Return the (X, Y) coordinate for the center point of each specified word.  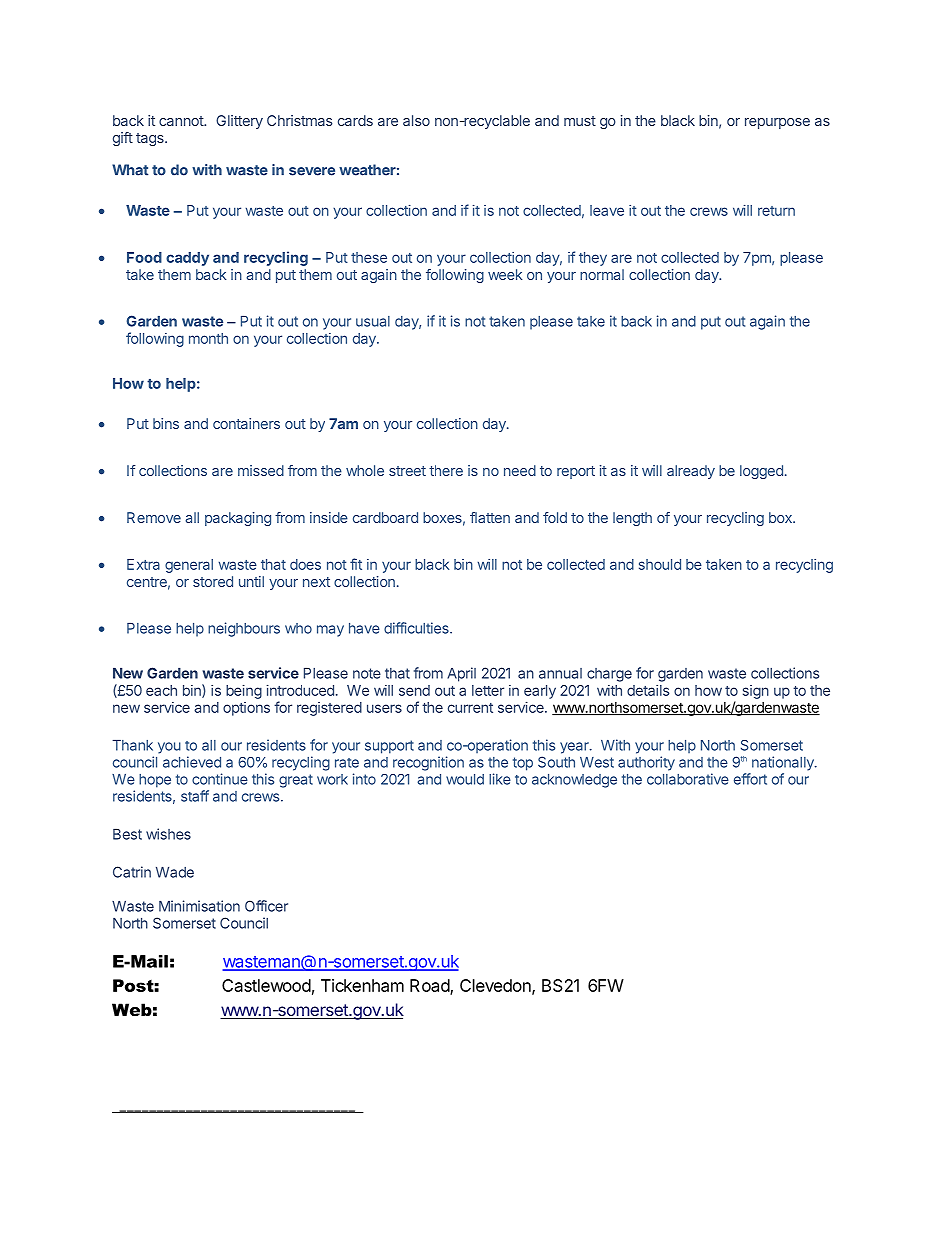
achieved (192, 762)
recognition (428, 763)
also (416, 120)
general (189, 566)
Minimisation (199, 906)
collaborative (688, 779)
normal (602, 274)
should (660, 564)
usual (373, 321)
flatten (490, 517)
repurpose (777, 123)
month (208, 338)
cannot (182, 121)
